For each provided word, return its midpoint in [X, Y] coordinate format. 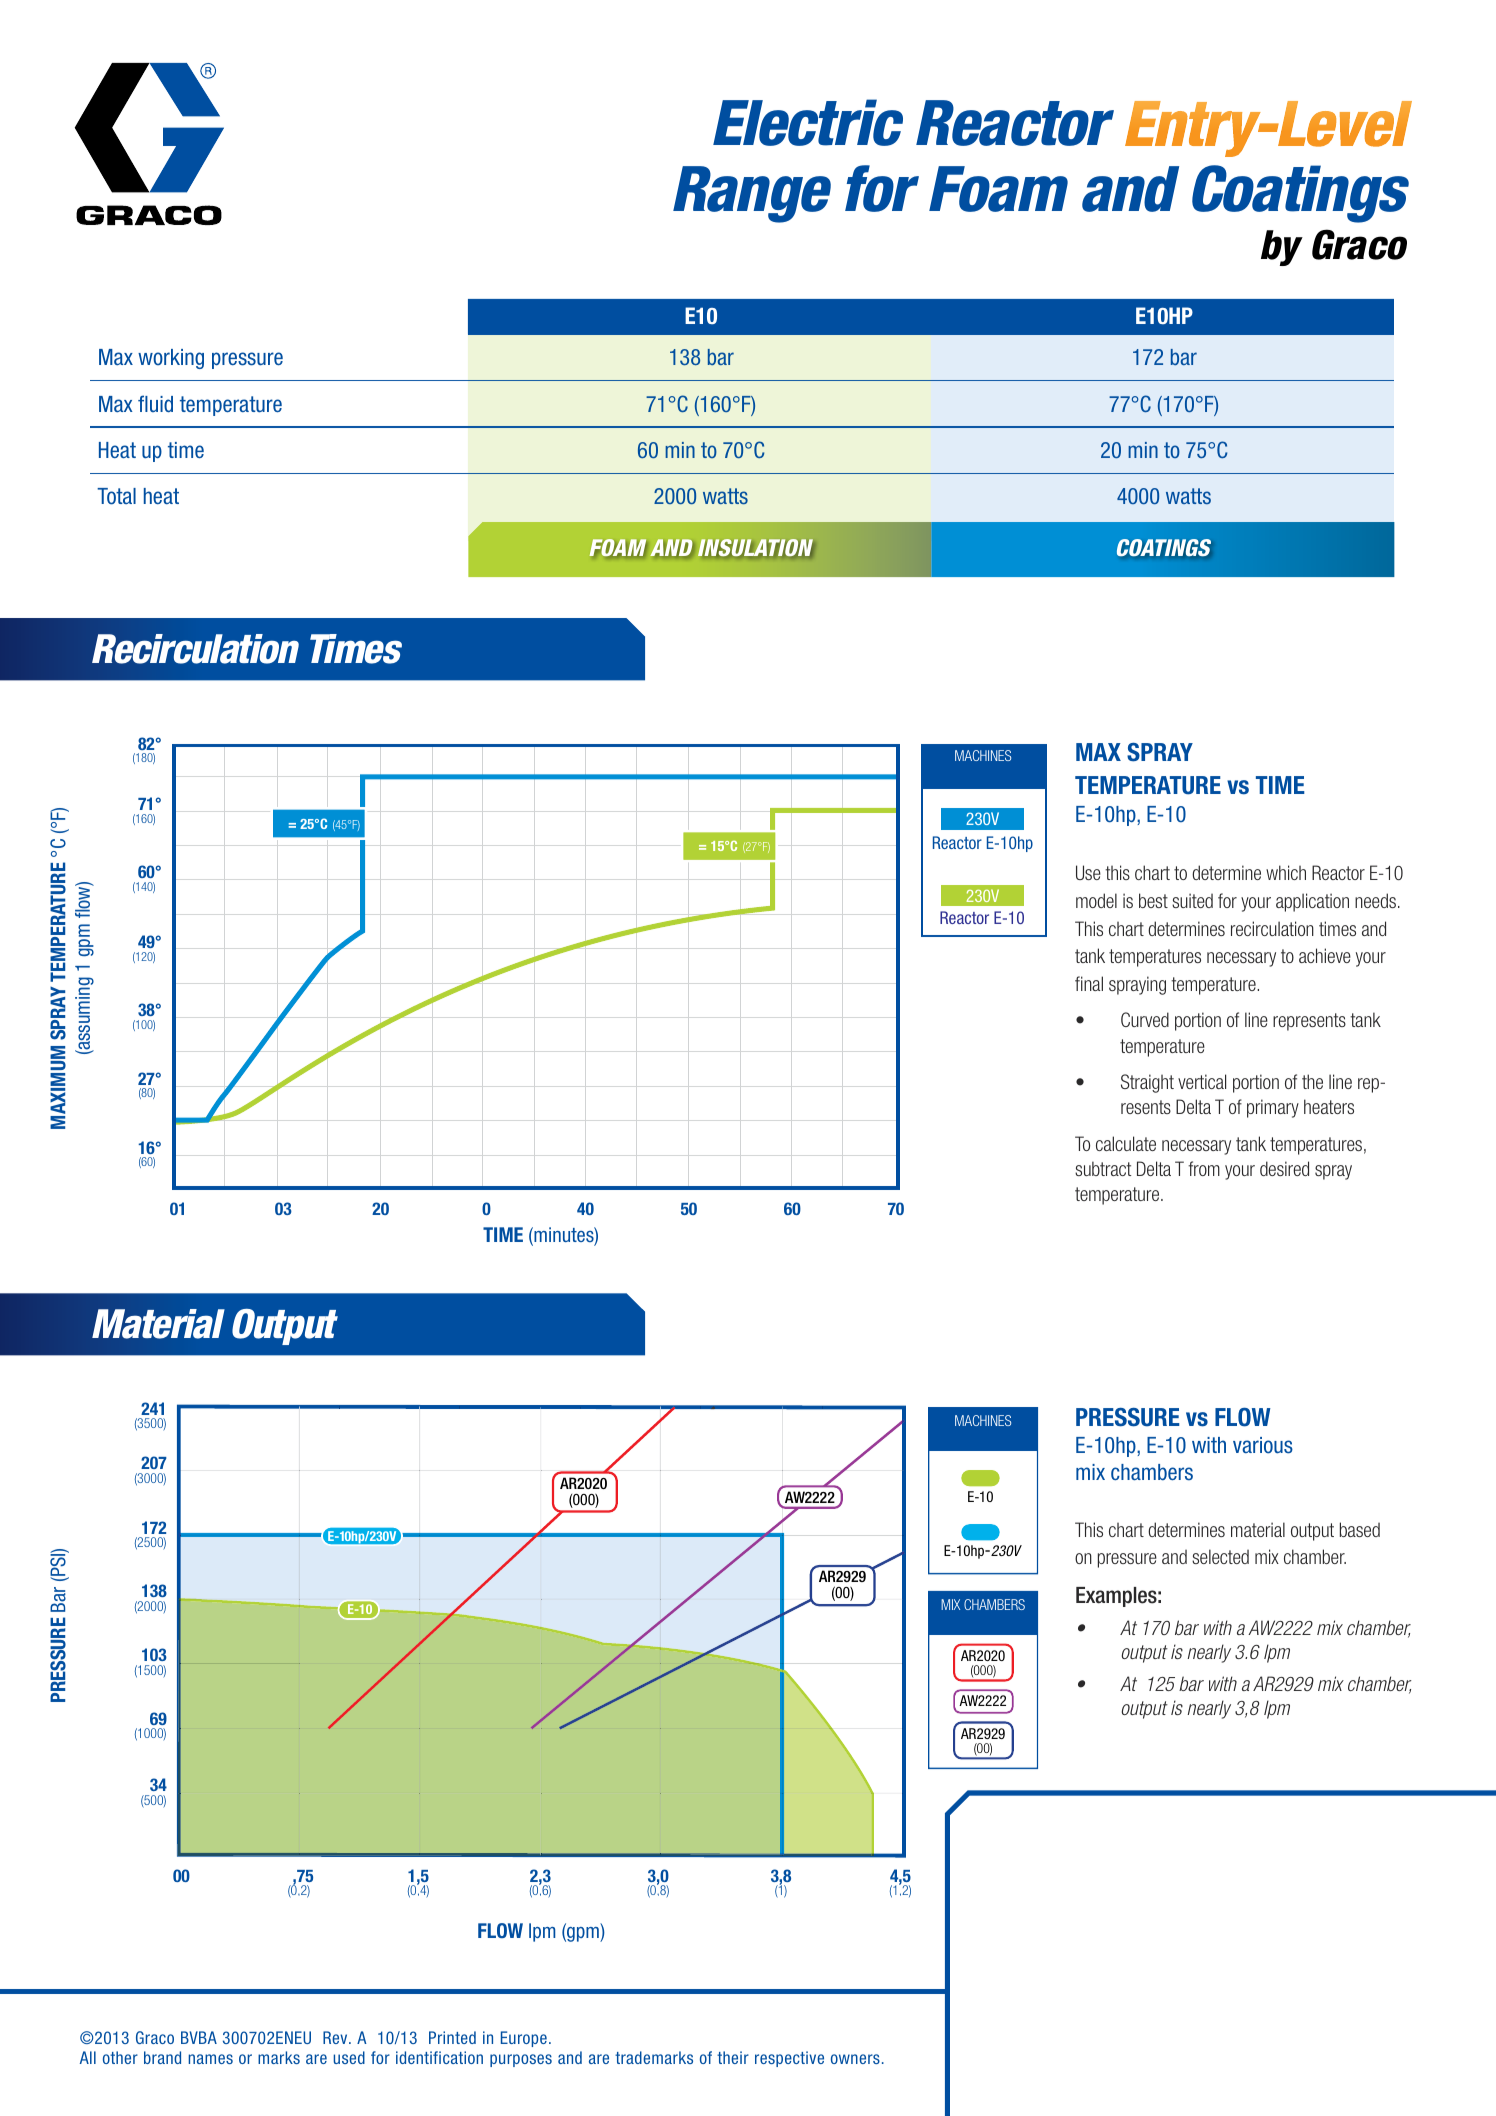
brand [162, 2057]
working [171, 359]
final [1089, 983]
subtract [1103, 1168]
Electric [808, 122]
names [210, 2059]
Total [116, 496]
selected [1220, 1556]
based [1360, 1529]
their [733, 2057]
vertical [1202, 1081]
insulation [755, 548]
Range [752, 194]
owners [855, 2059]
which [1286, 872]
